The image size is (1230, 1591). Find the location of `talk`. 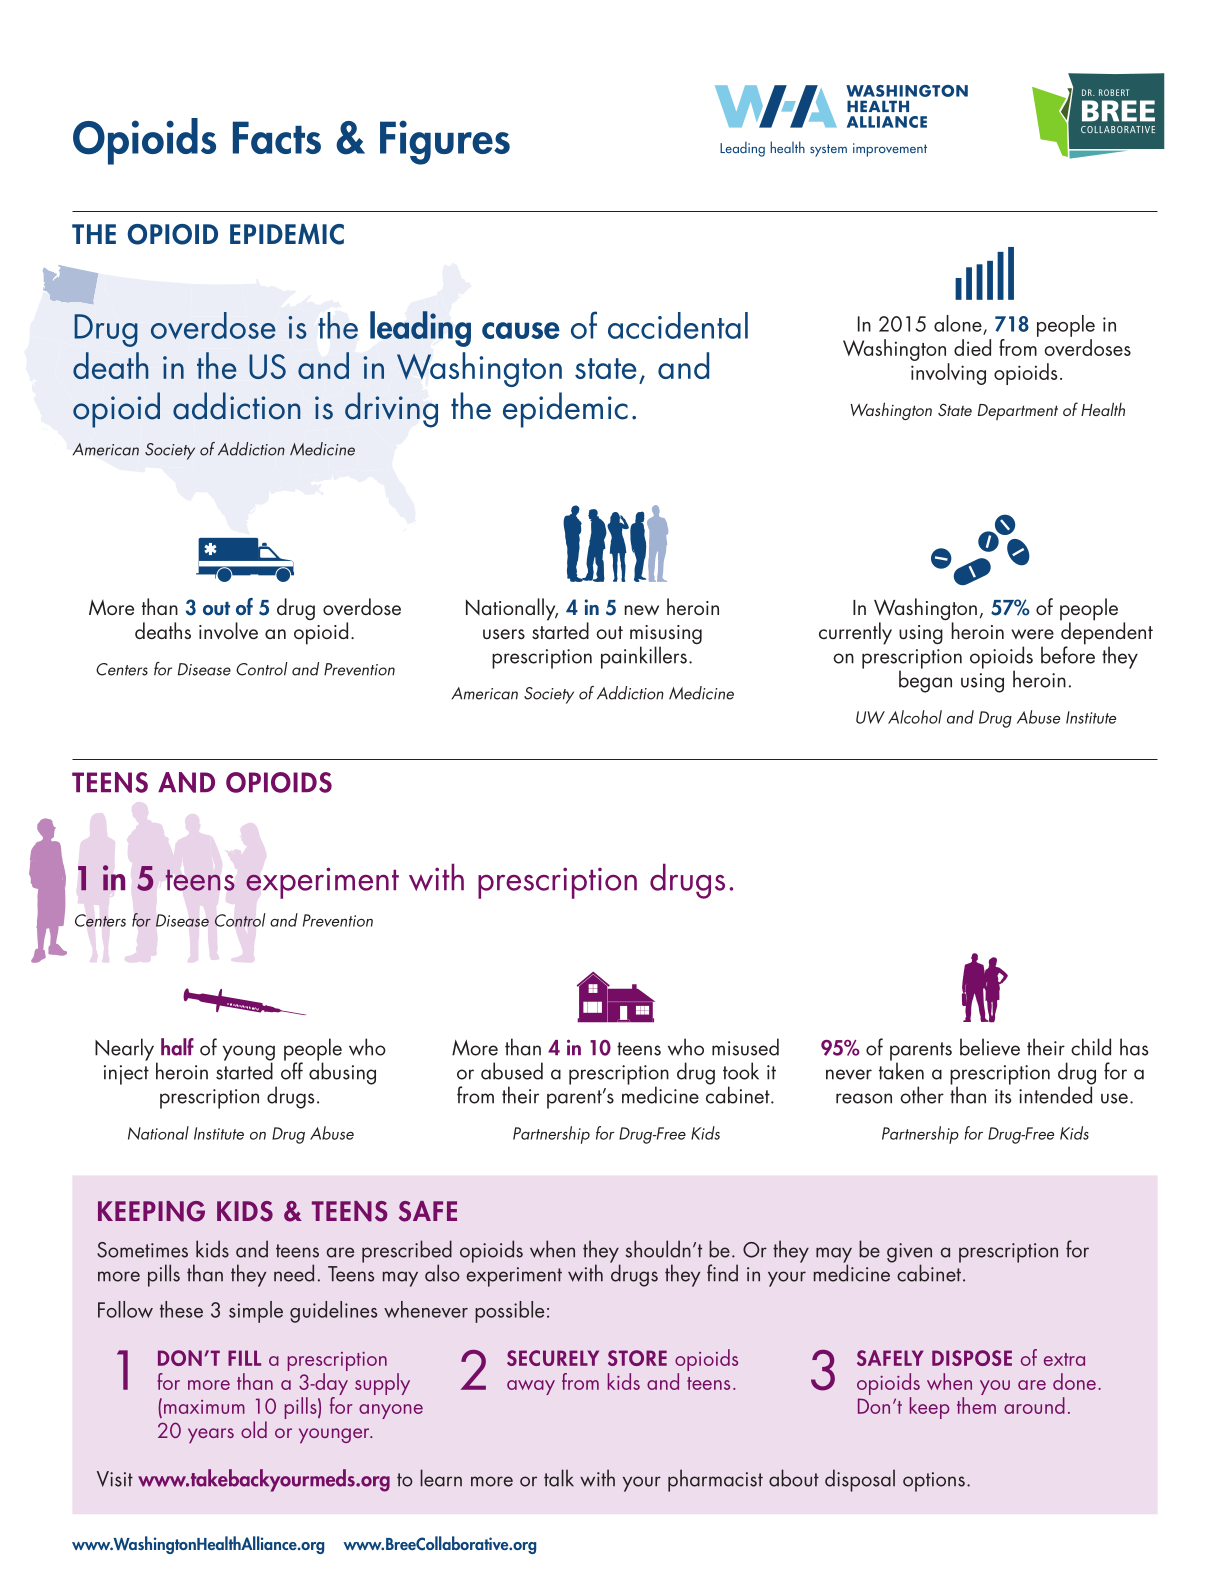

talk is located at coordinates (559, 1478).
